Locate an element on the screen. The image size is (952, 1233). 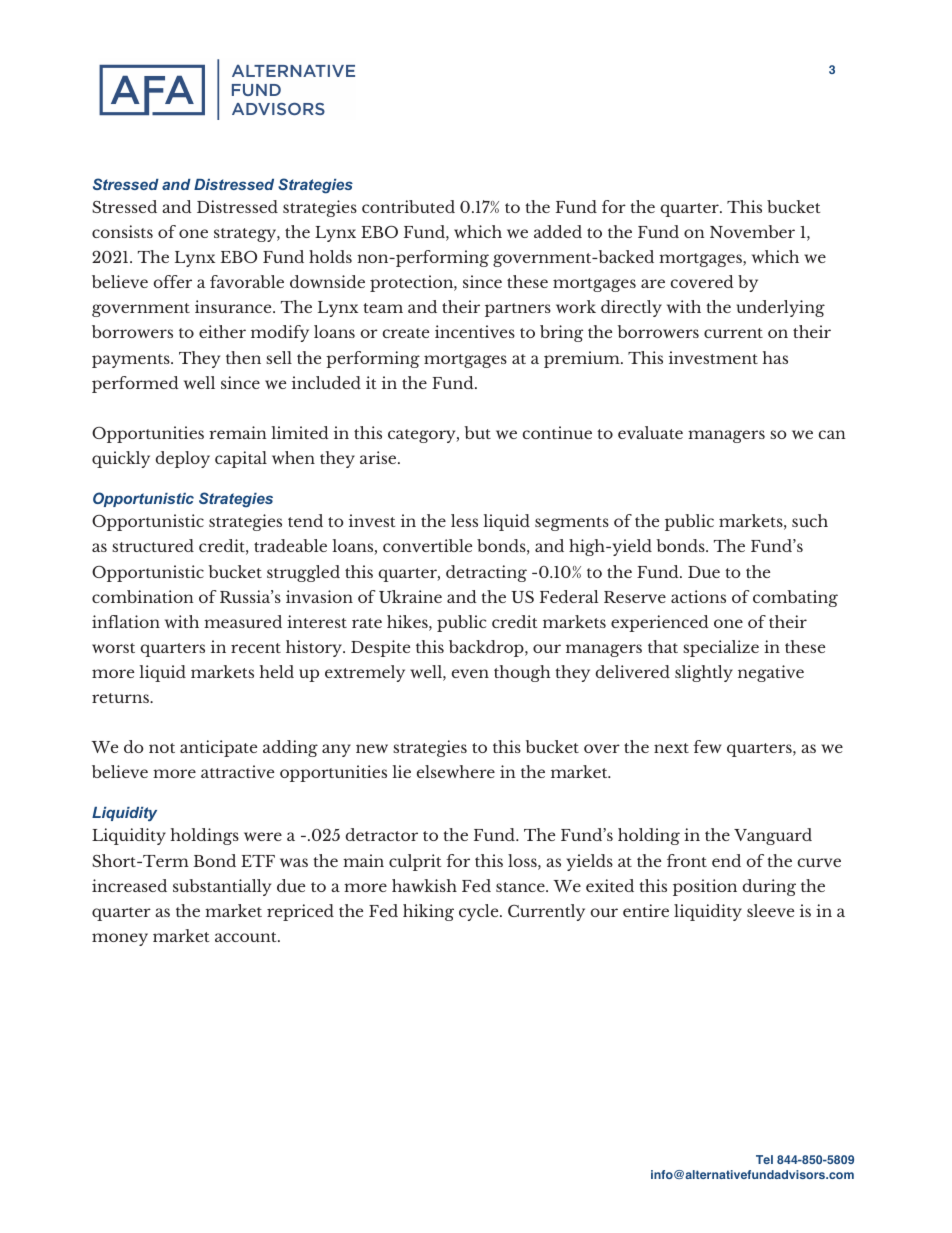
were is located at coordinates (263, 836).
